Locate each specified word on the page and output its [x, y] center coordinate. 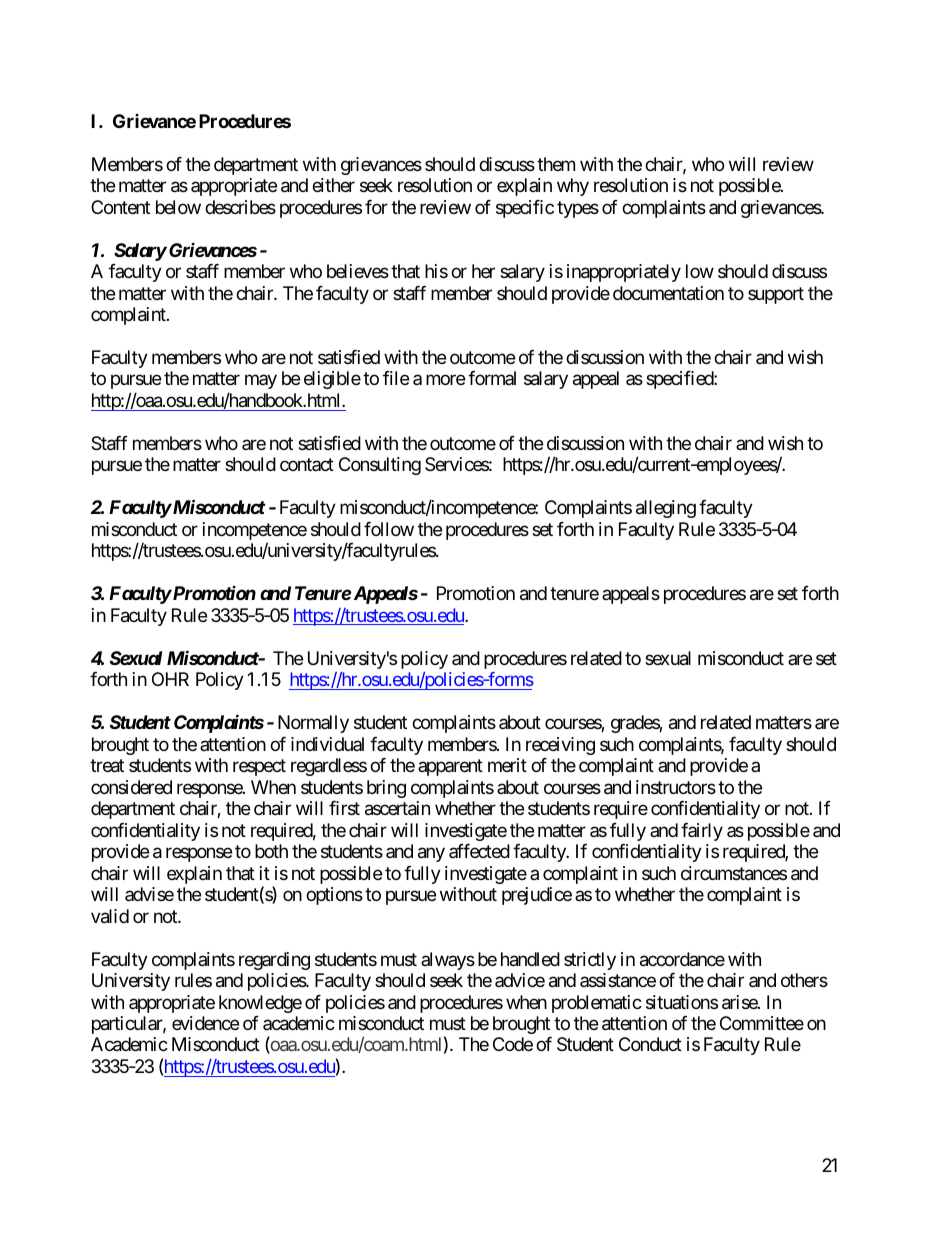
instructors [676, 787]
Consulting [380, 466]
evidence [205, 1023]
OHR [170, 679]
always [448, 961]
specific [525, 209]
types [578, 209]
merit [507, 765]
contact [307, 465]
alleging [666, 509]
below [178, 207]
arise [740, 1002]
